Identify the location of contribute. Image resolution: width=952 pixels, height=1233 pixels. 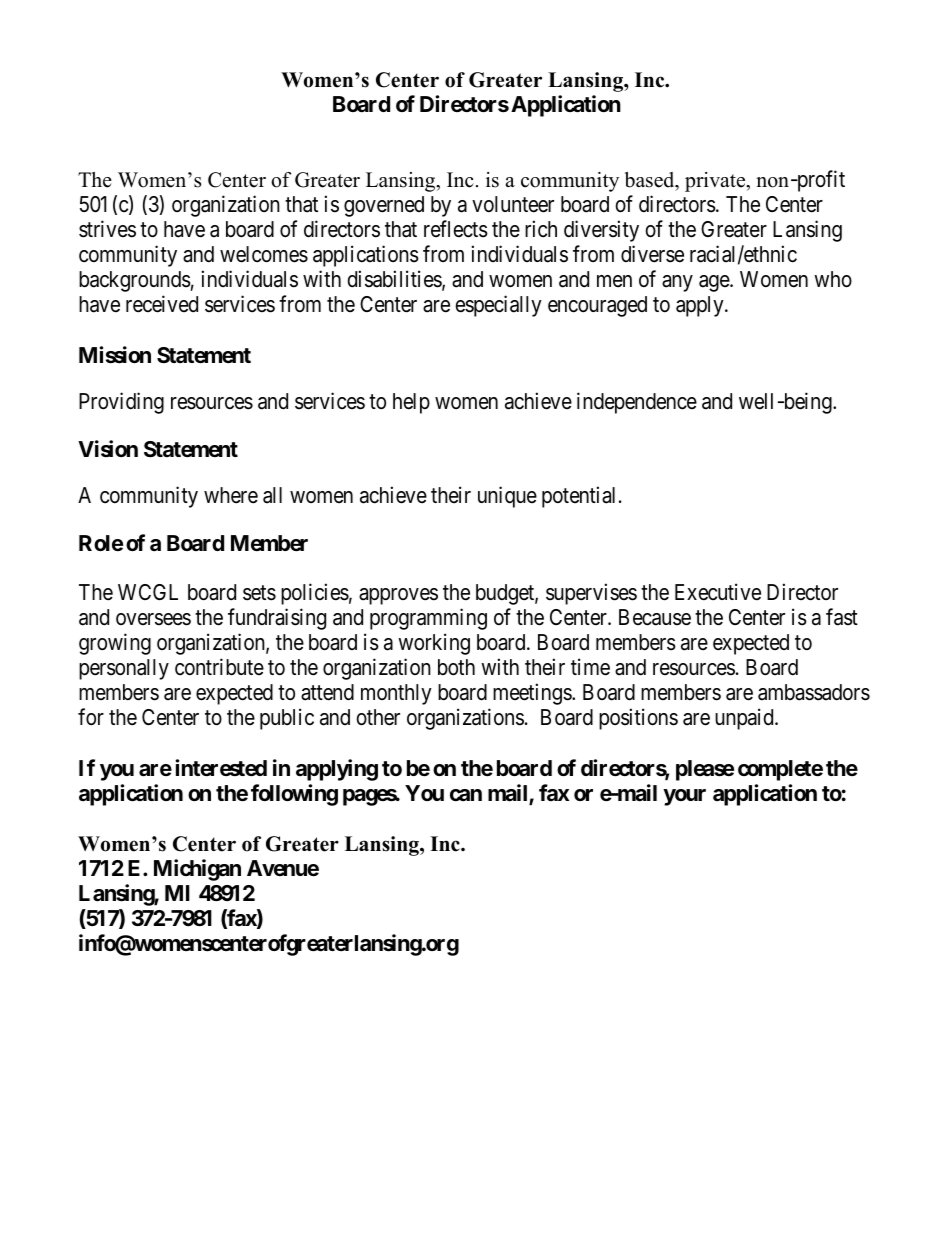
(219, 667).
